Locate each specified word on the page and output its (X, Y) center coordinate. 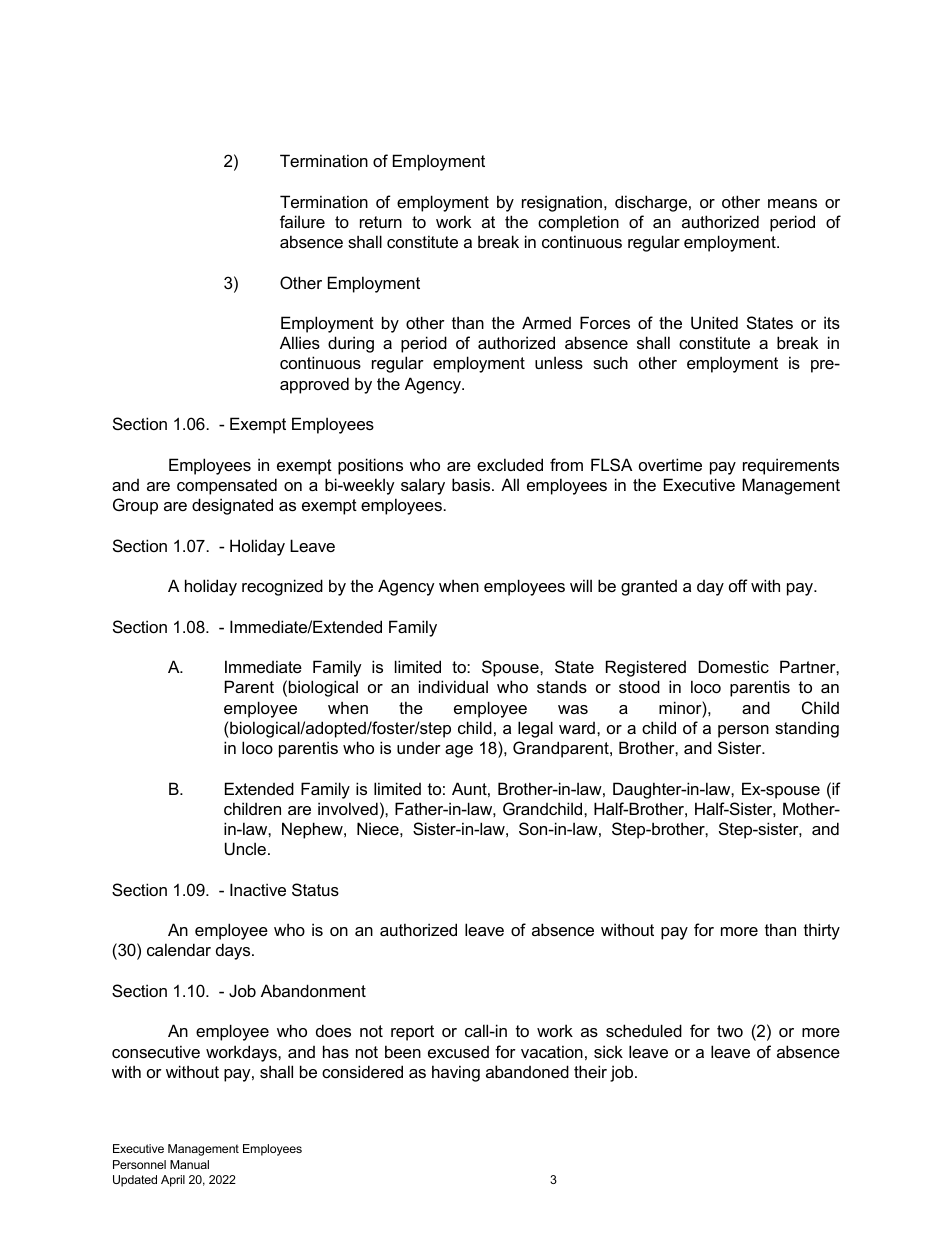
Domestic (734, 666)
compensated (227, 486)
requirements (791, 466)
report (412, 1033)
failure (302, 221)
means (792, 203)
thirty (822, 931)
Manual (189, 1164)
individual (453, 686)
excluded (510, 464)
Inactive (258, 889)
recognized (282, 587)
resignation (562, 203)
